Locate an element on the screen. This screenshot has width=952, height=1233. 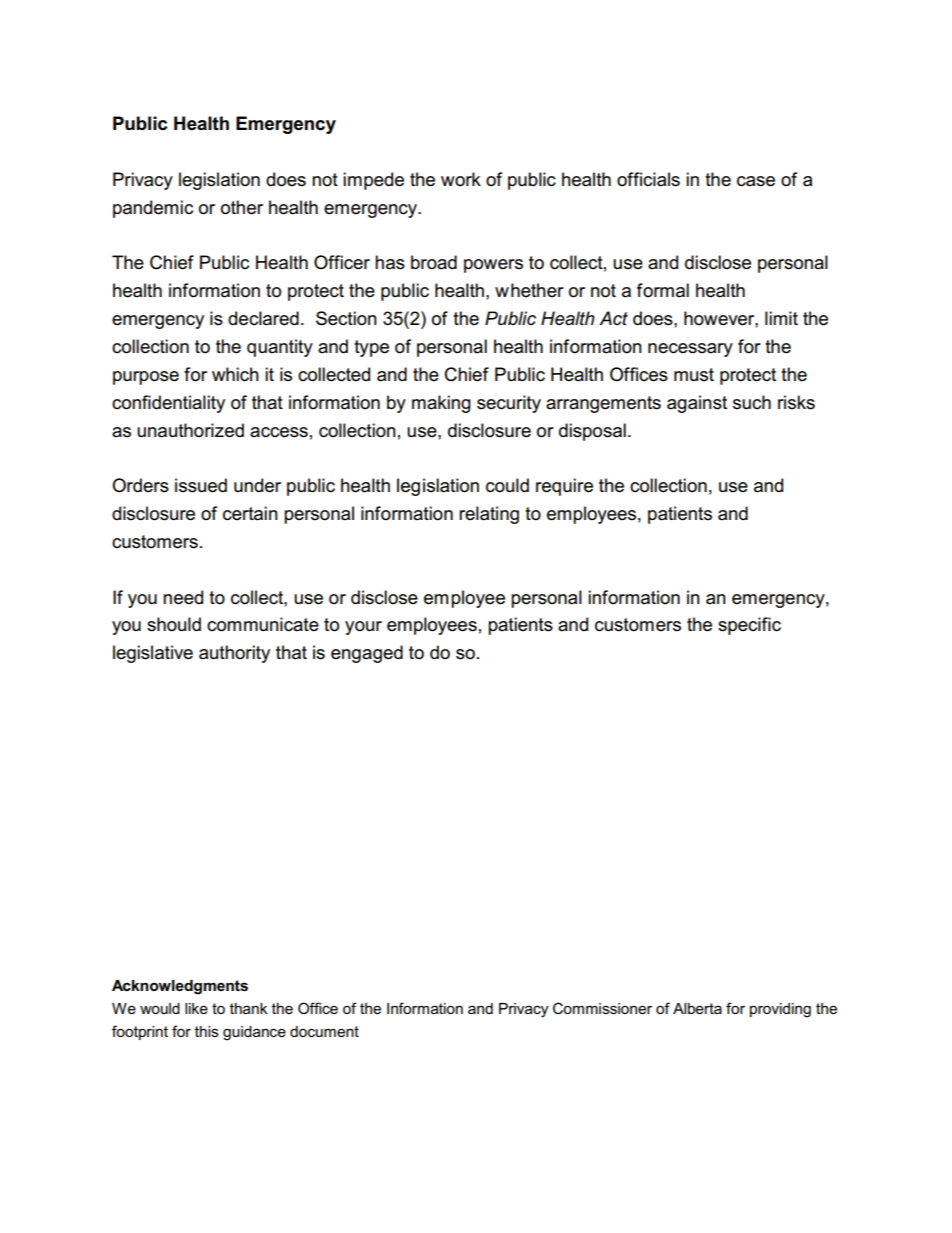
Commissioner is located at coordinates (602, 1008).
